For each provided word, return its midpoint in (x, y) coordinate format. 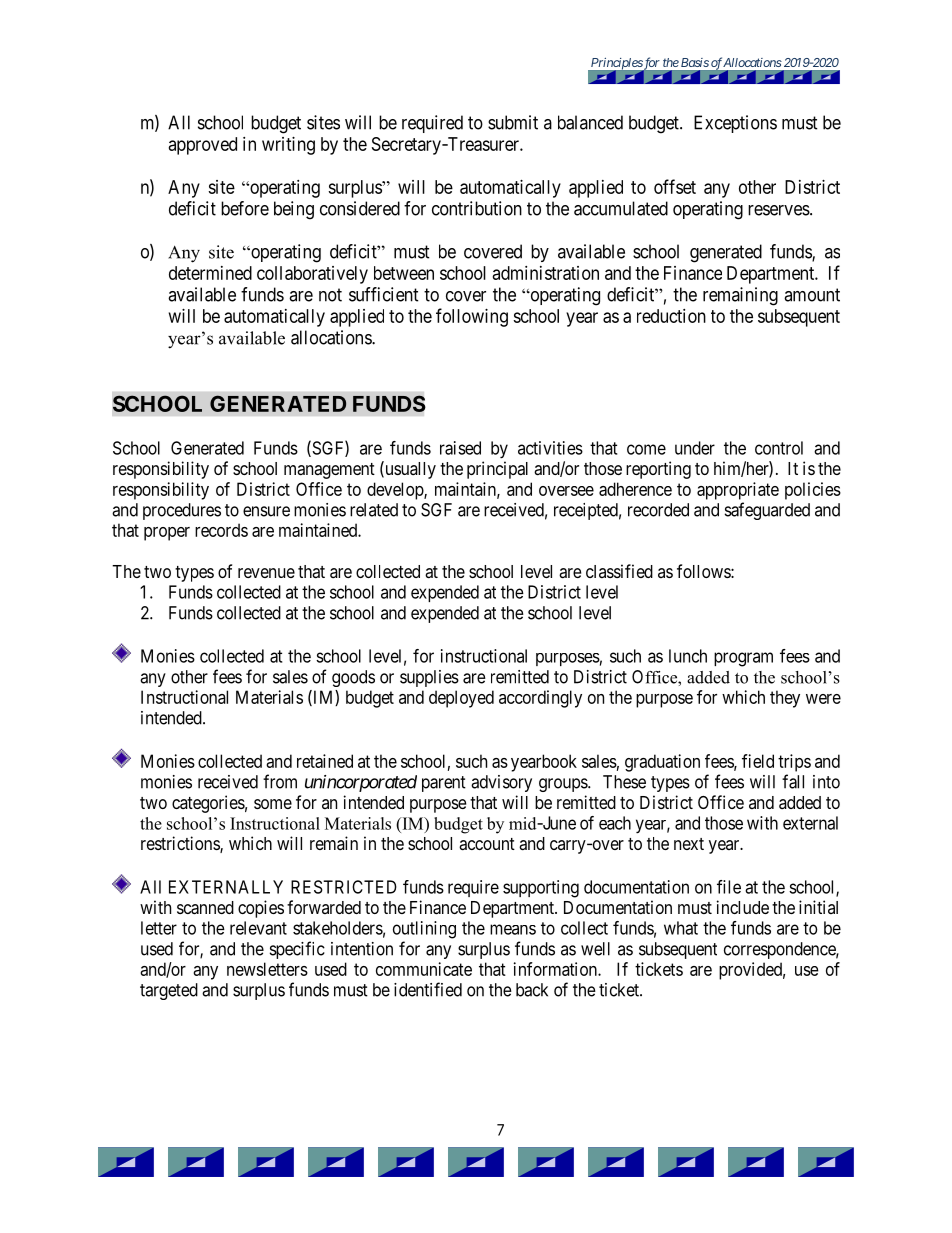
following (472, 317)
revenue (266, 573)
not (330, 295)
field (758, 761)
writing (288, 146)
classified (619, 571)
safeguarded (767, 511)
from (280, 781)
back (532, 990)
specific (297, 950)
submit (513, 122)
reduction (671, 316)
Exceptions (735, 124)
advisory (501, 783)
